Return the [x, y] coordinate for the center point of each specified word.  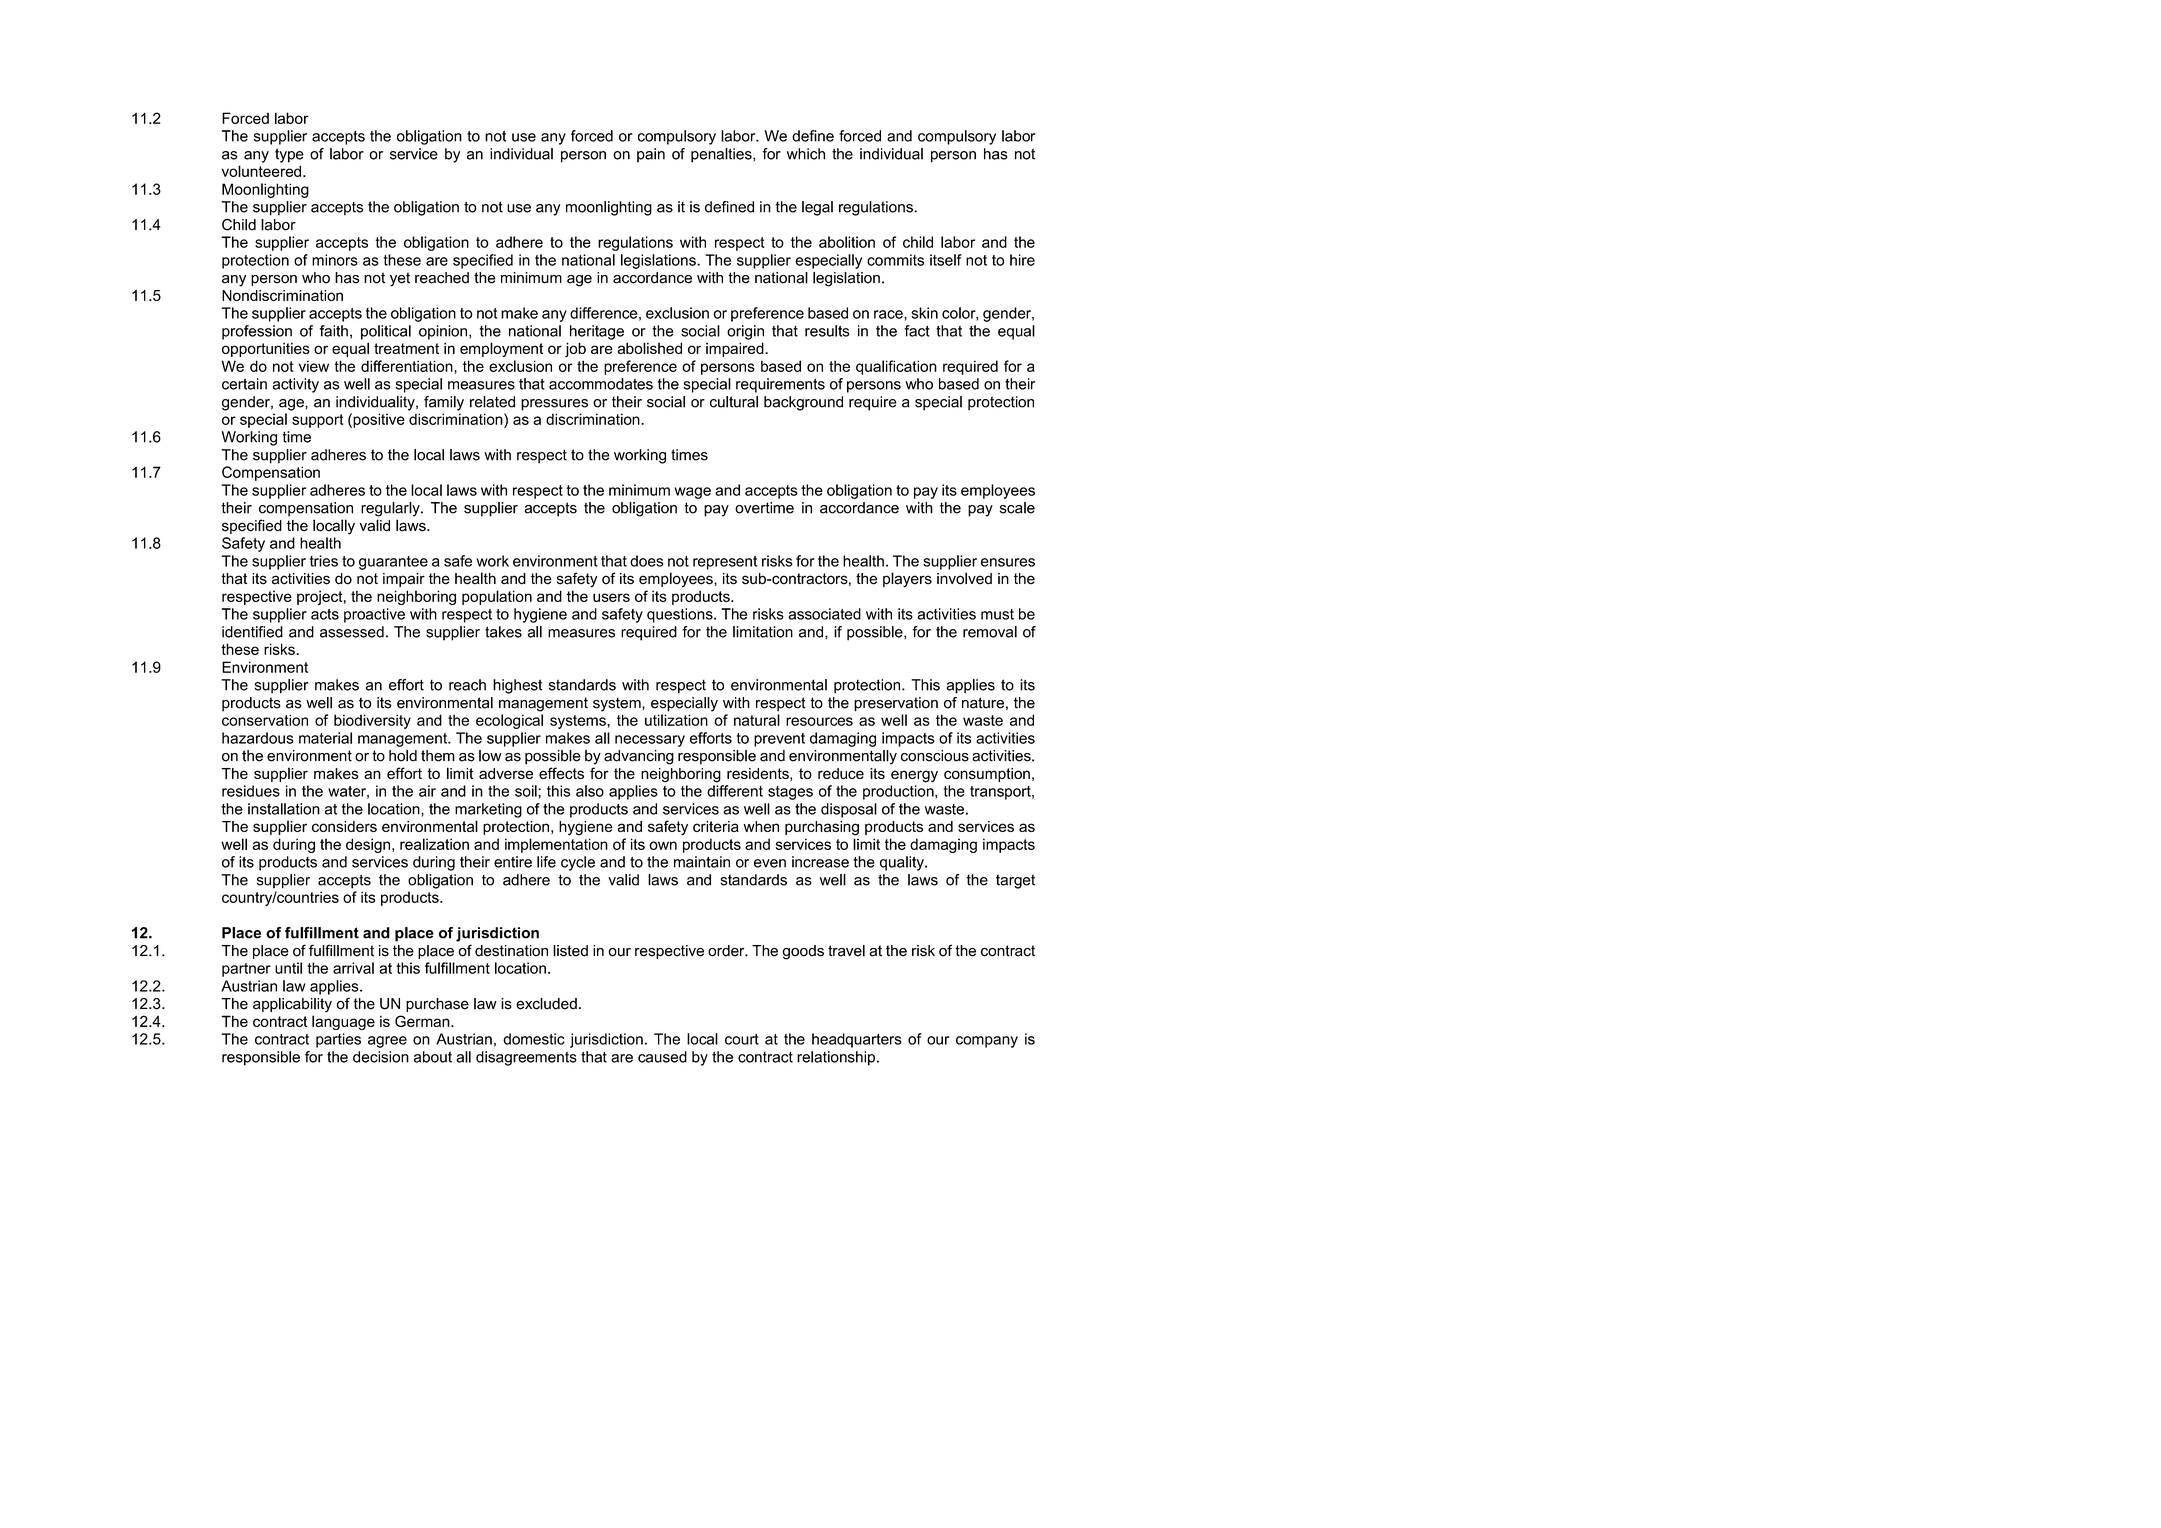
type [289, 155]
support [318, 421]
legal [817, 208]
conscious [935, 756]
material [325, 738]
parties [338, 1040]
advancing [639, 757]
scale [1017, 508]
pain [651, 155]
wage [693, 493]
